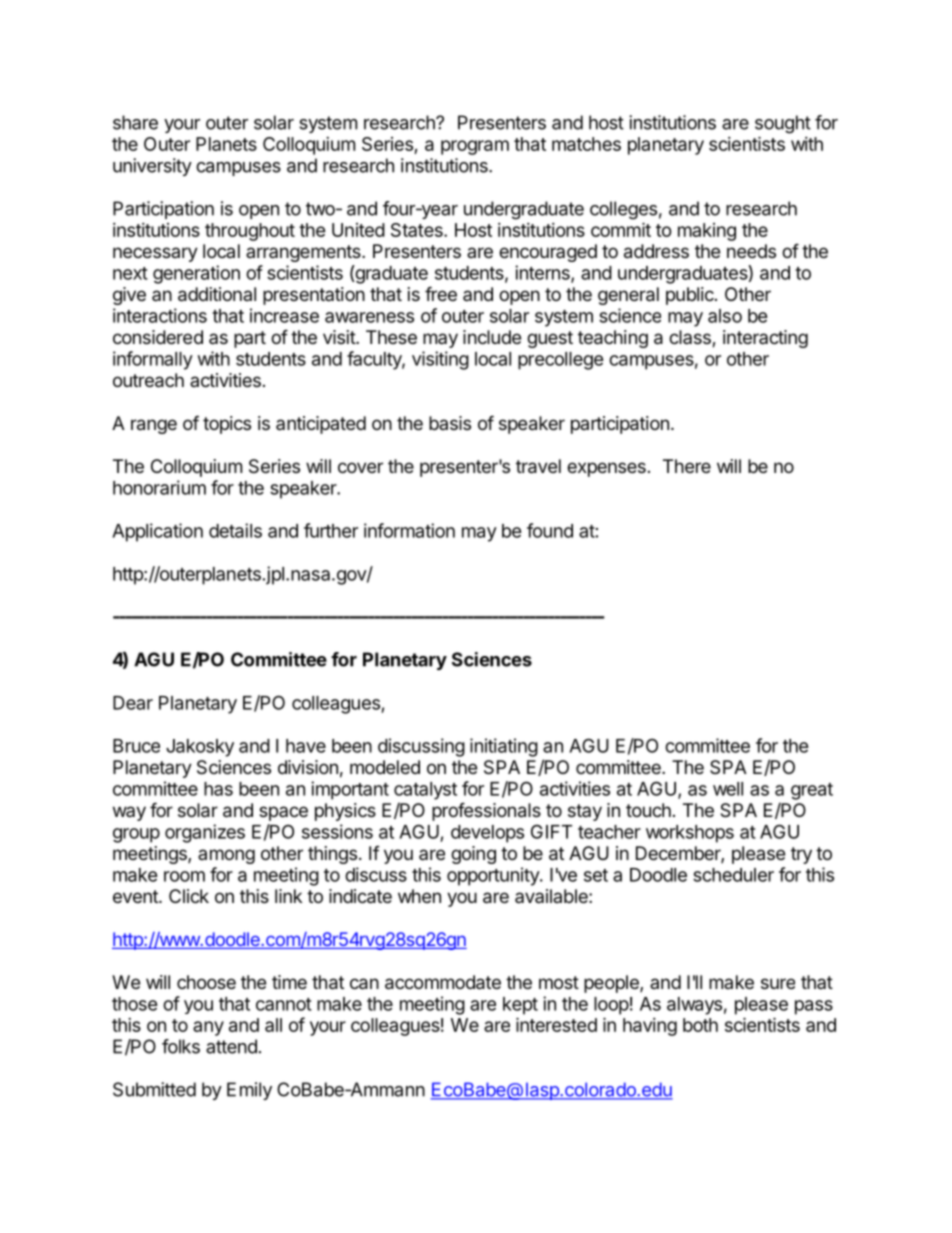  What do you see at coordinates (487, 834) in the image?
I see `develops` at bounding box center [487, 834].
